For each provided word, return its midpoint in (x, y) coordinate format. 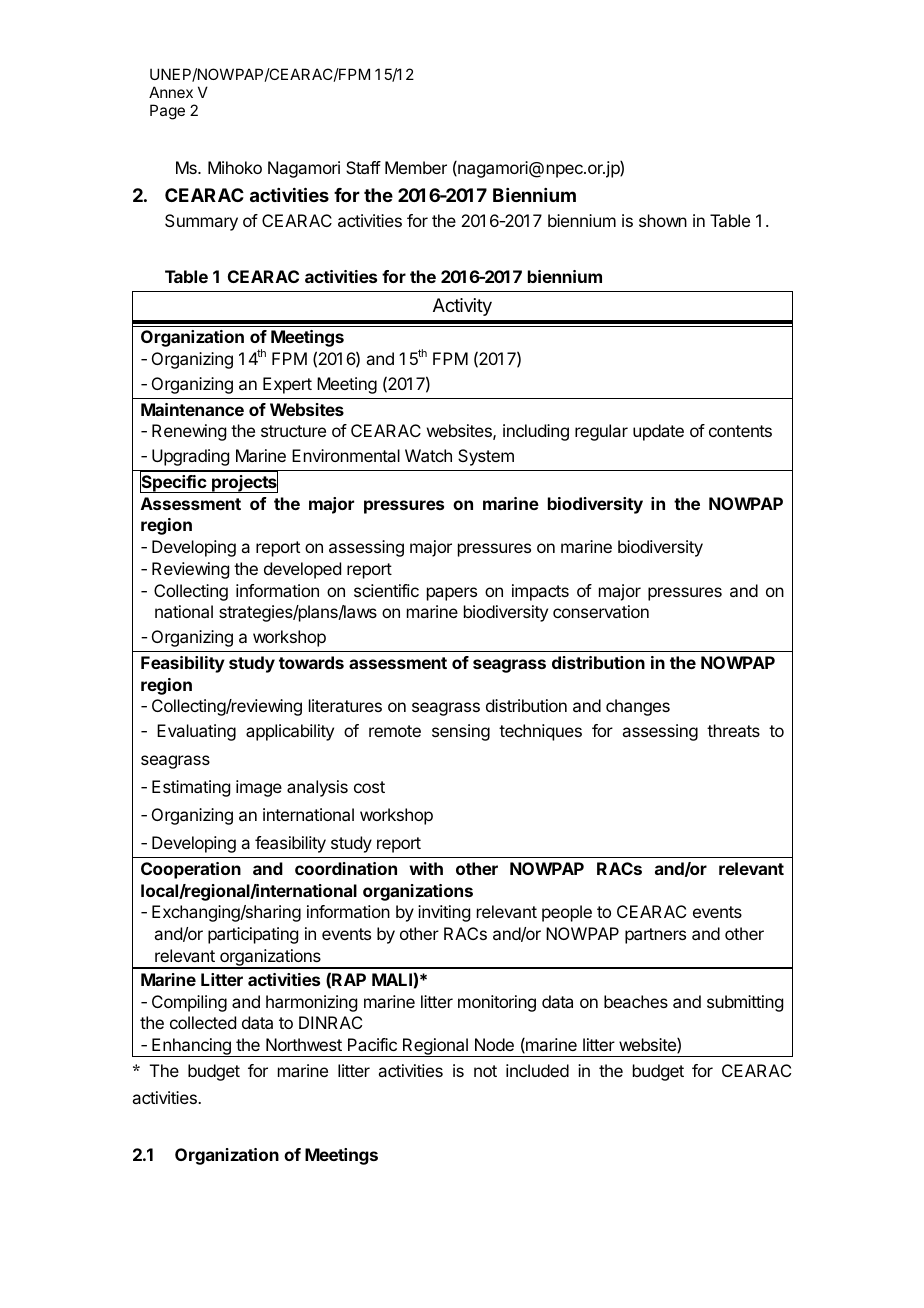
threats (733, 730)
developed (302, 570)
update (658, 432)
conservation (601, 611)
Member (416, 167)
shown (663, 220)
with (426, 868)
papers (452, 594)
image (259, 788)
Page (167, 112)
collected (203, 1022)
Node (494, 1044)
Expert (287, 385)
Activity (462, 307)
